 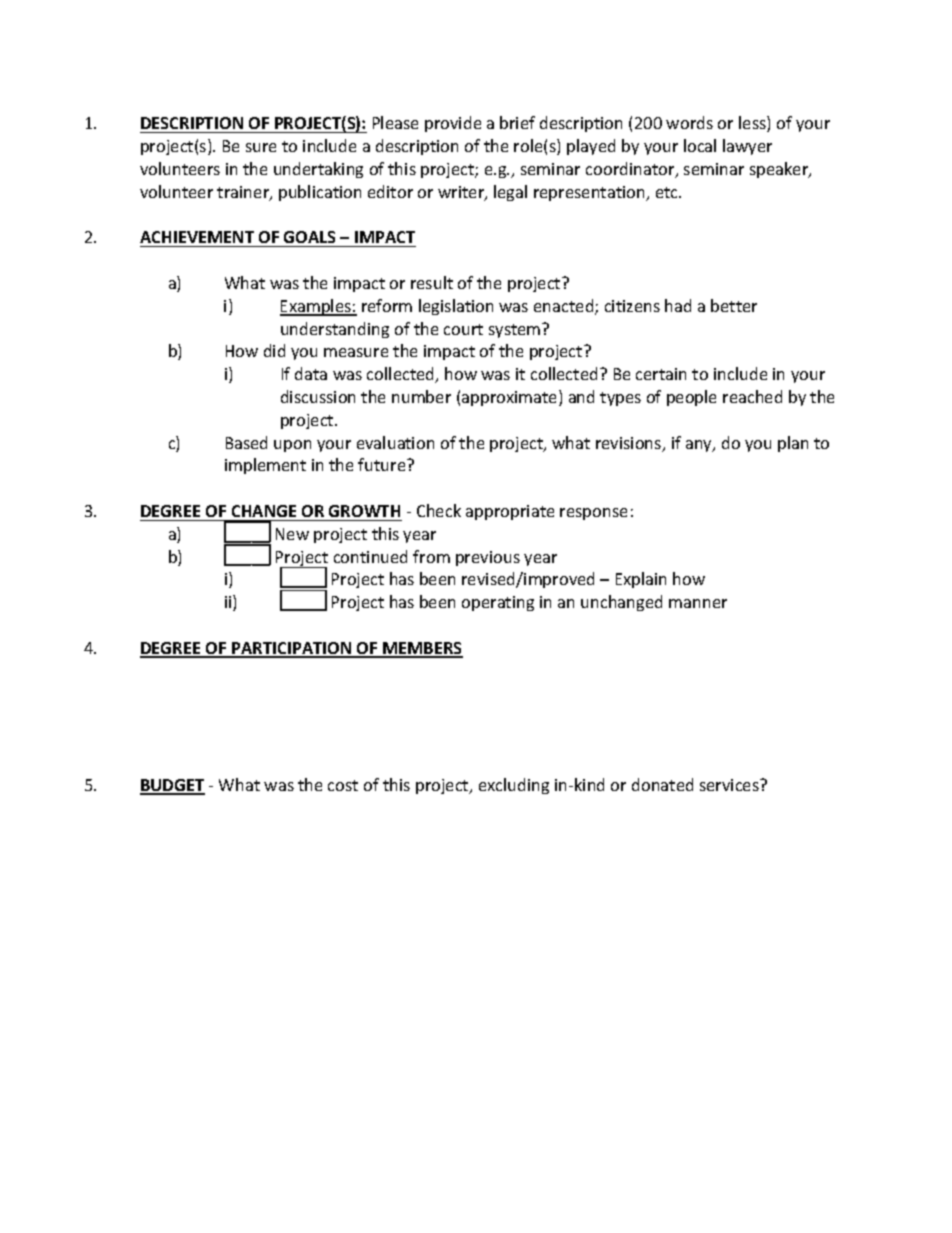 What do you see at coordinates (292, 534) in the screenshot?
I see `New` at bounding box center [292, 534].
